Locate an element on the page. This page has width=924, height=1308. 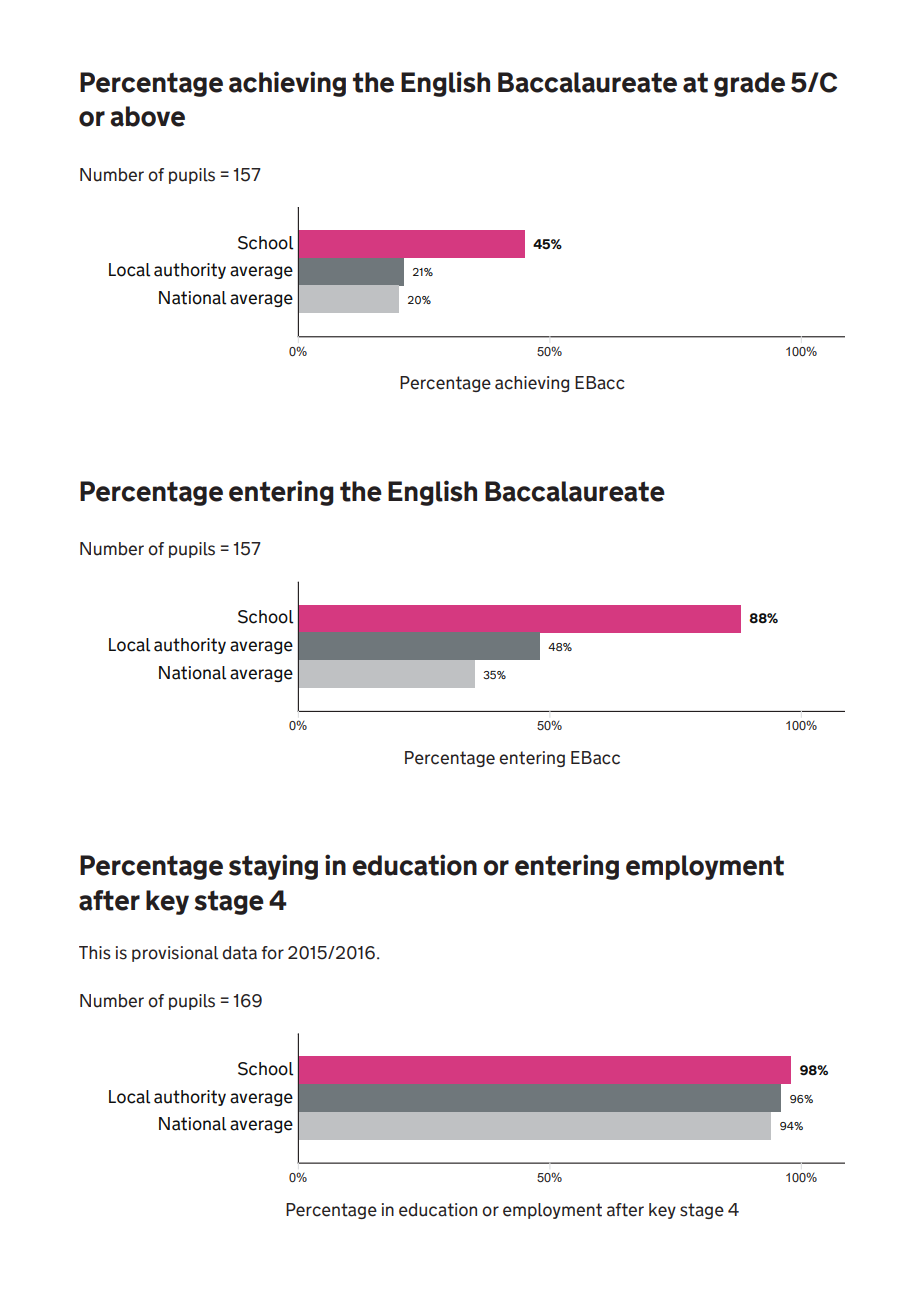
grade is located at coordinates (749, 84).
